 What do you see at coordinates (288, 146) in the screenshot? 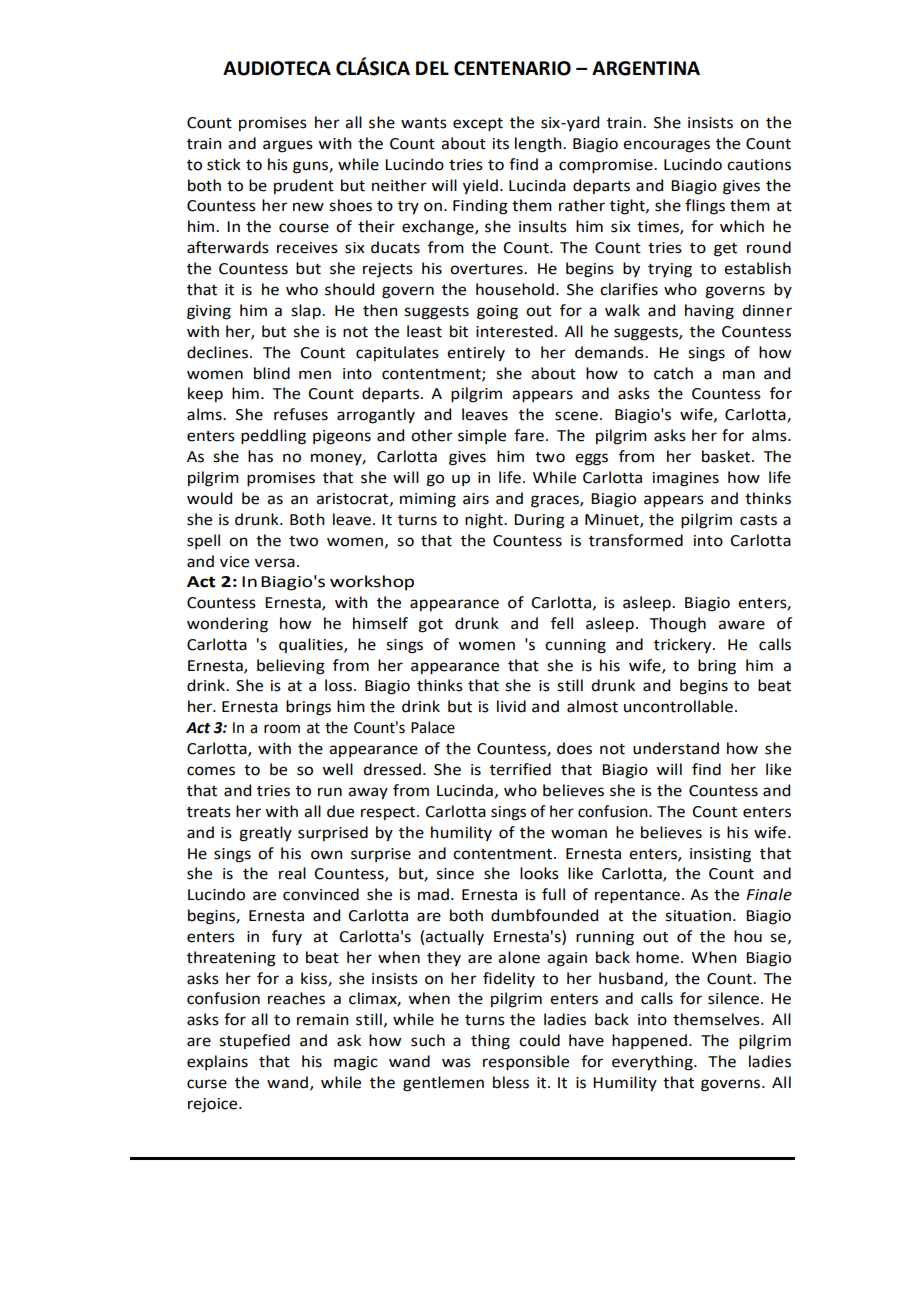
I see `argues` at bounding box center [288, 146].
